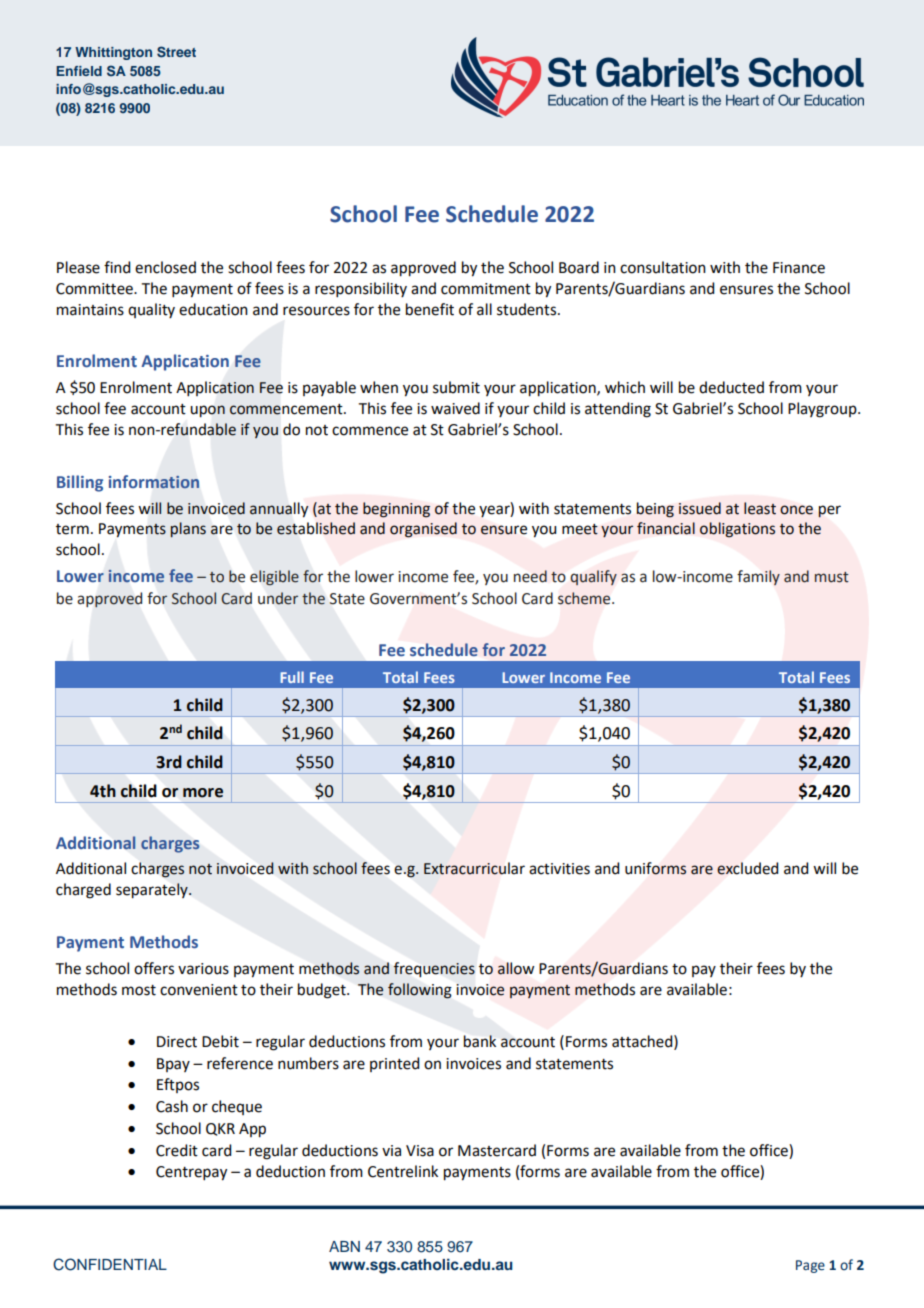 The height and width of the document is (1308, 924). I want to click on Street, so click(176, 52).
